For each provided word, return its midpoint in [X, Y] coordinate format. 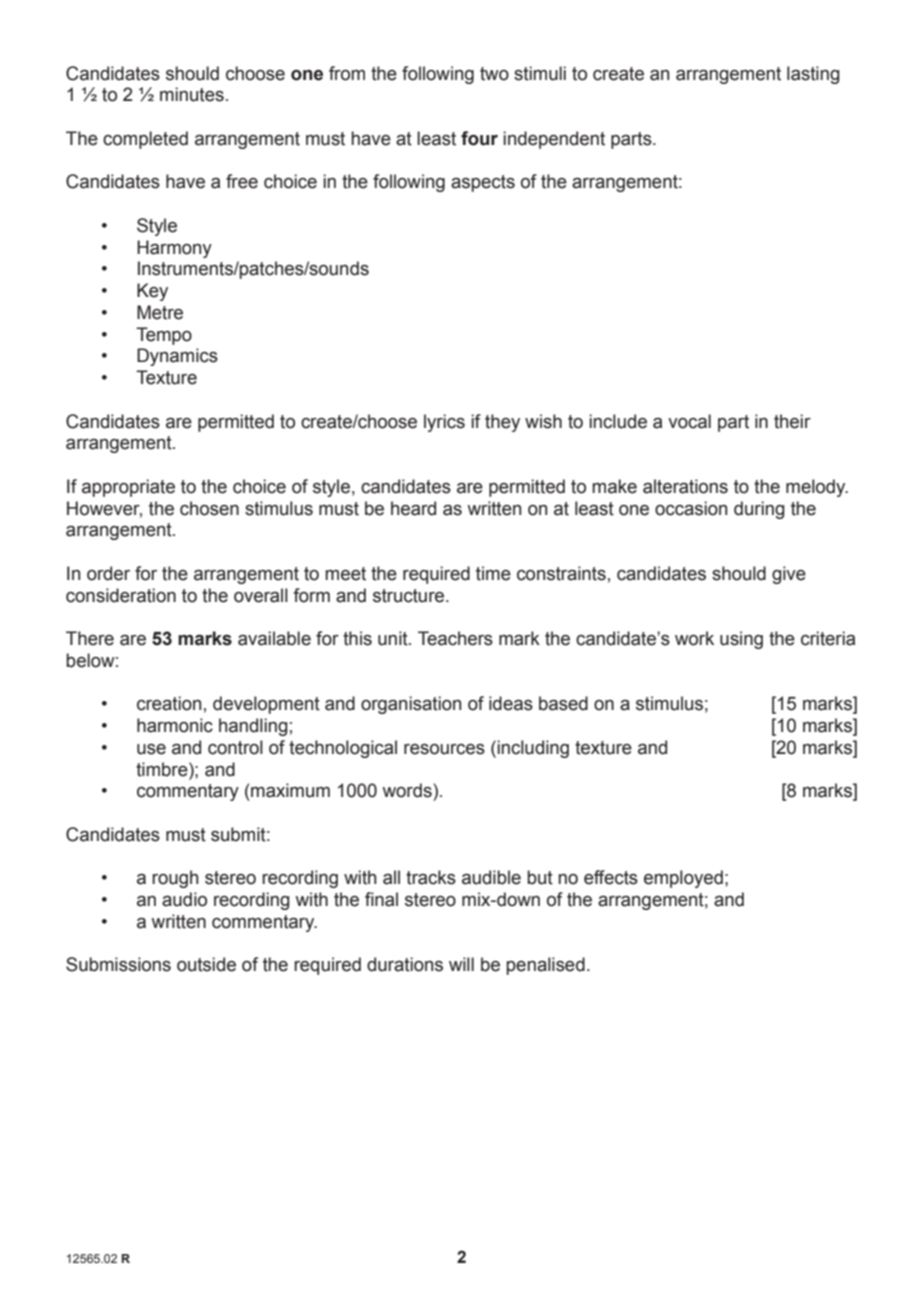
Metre [160, 312]
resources [444, 749]
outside [206, 964]
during [759, 510]
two [494, 74]
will [461, 964]
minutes [192, 94]
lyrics [444, 423]
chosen [209, 508]
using [741, 640]
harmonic [175, 725]
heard [413, 508]
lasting [813, 75]
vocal [689, 421]
